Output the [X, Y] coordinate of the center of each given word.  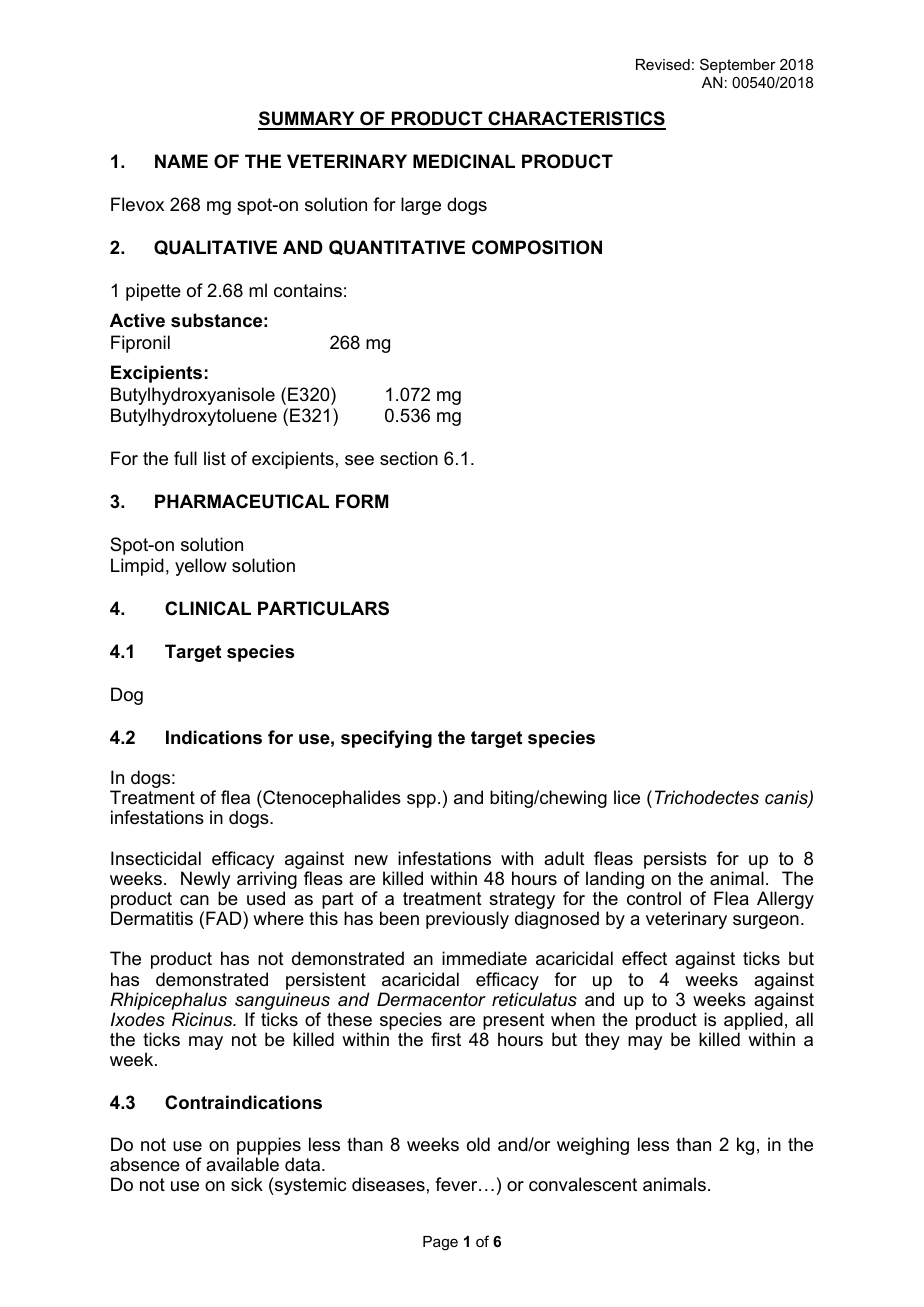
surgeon [766, 922]
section [409, 458]
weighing [593, 1146]
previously [467, 920]
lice [627, 797]
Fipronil [140, 344]
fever [457, 1184]
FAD [225, 918]
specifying [386, 739]
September [738, 65]
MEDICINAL [464, 161]
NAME [181, 161]
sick [247, 1184]
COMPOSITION [537, 247]
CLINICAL [208, 608]
